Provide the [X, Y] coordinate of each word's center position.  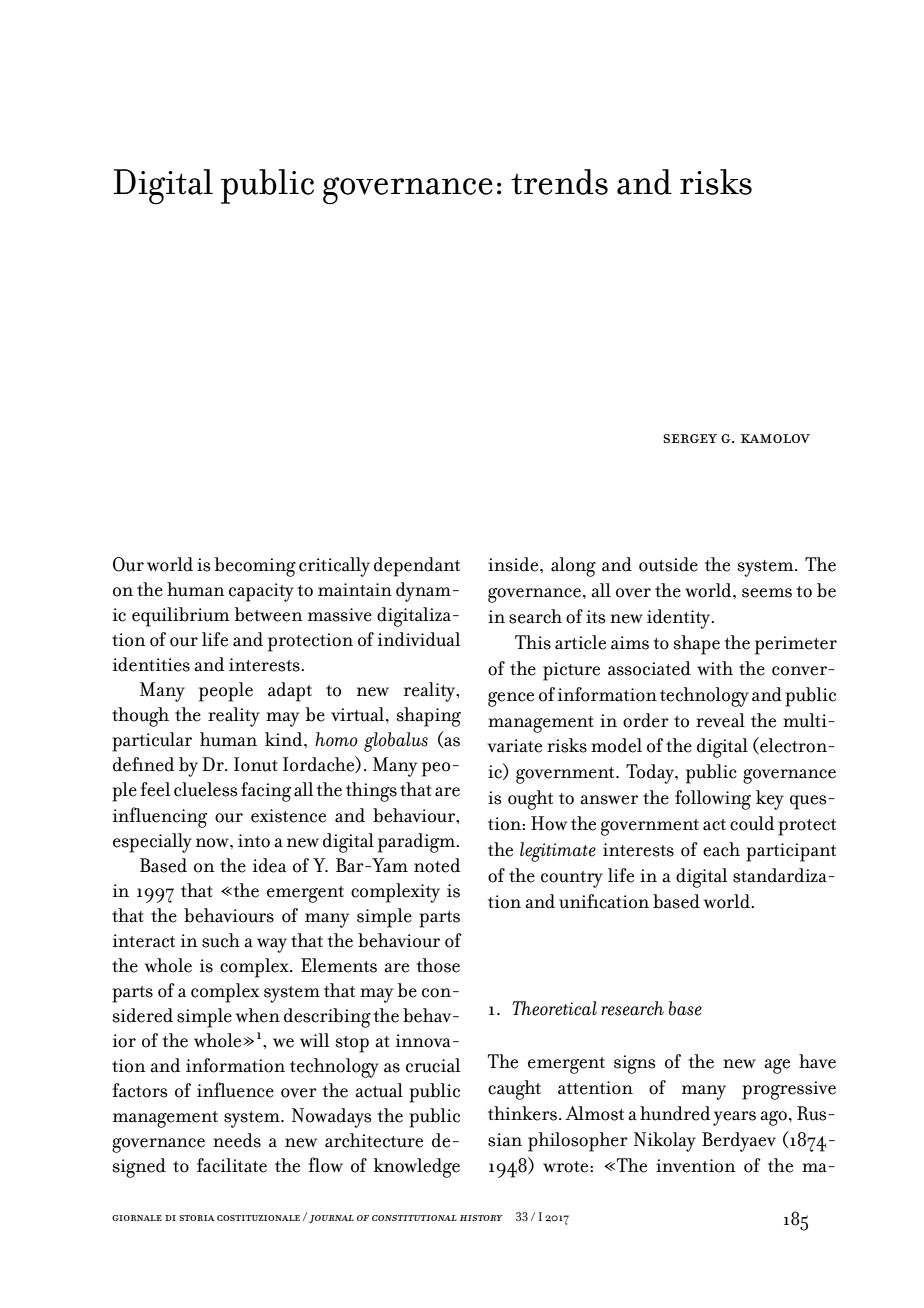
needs [237, 1140]
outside [668, 564]
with [715, 668]
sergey [690, 438]
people [226, 692]
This [533, 642]
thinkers [522, 1113]
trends [559, 182]
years [734, 1118]
